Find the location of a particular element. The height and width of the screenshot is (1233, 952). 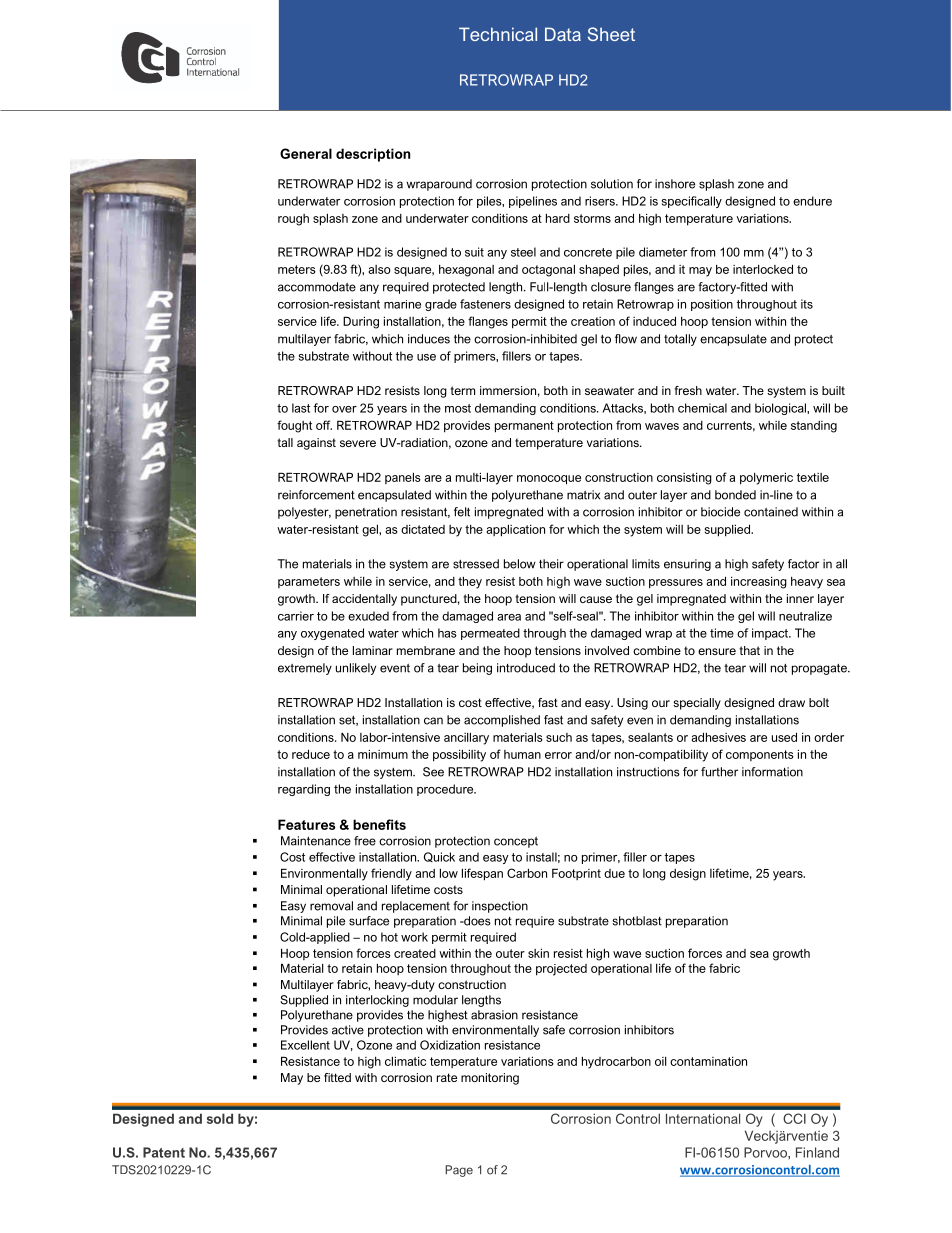

General is located at coordinates (306, 153).
